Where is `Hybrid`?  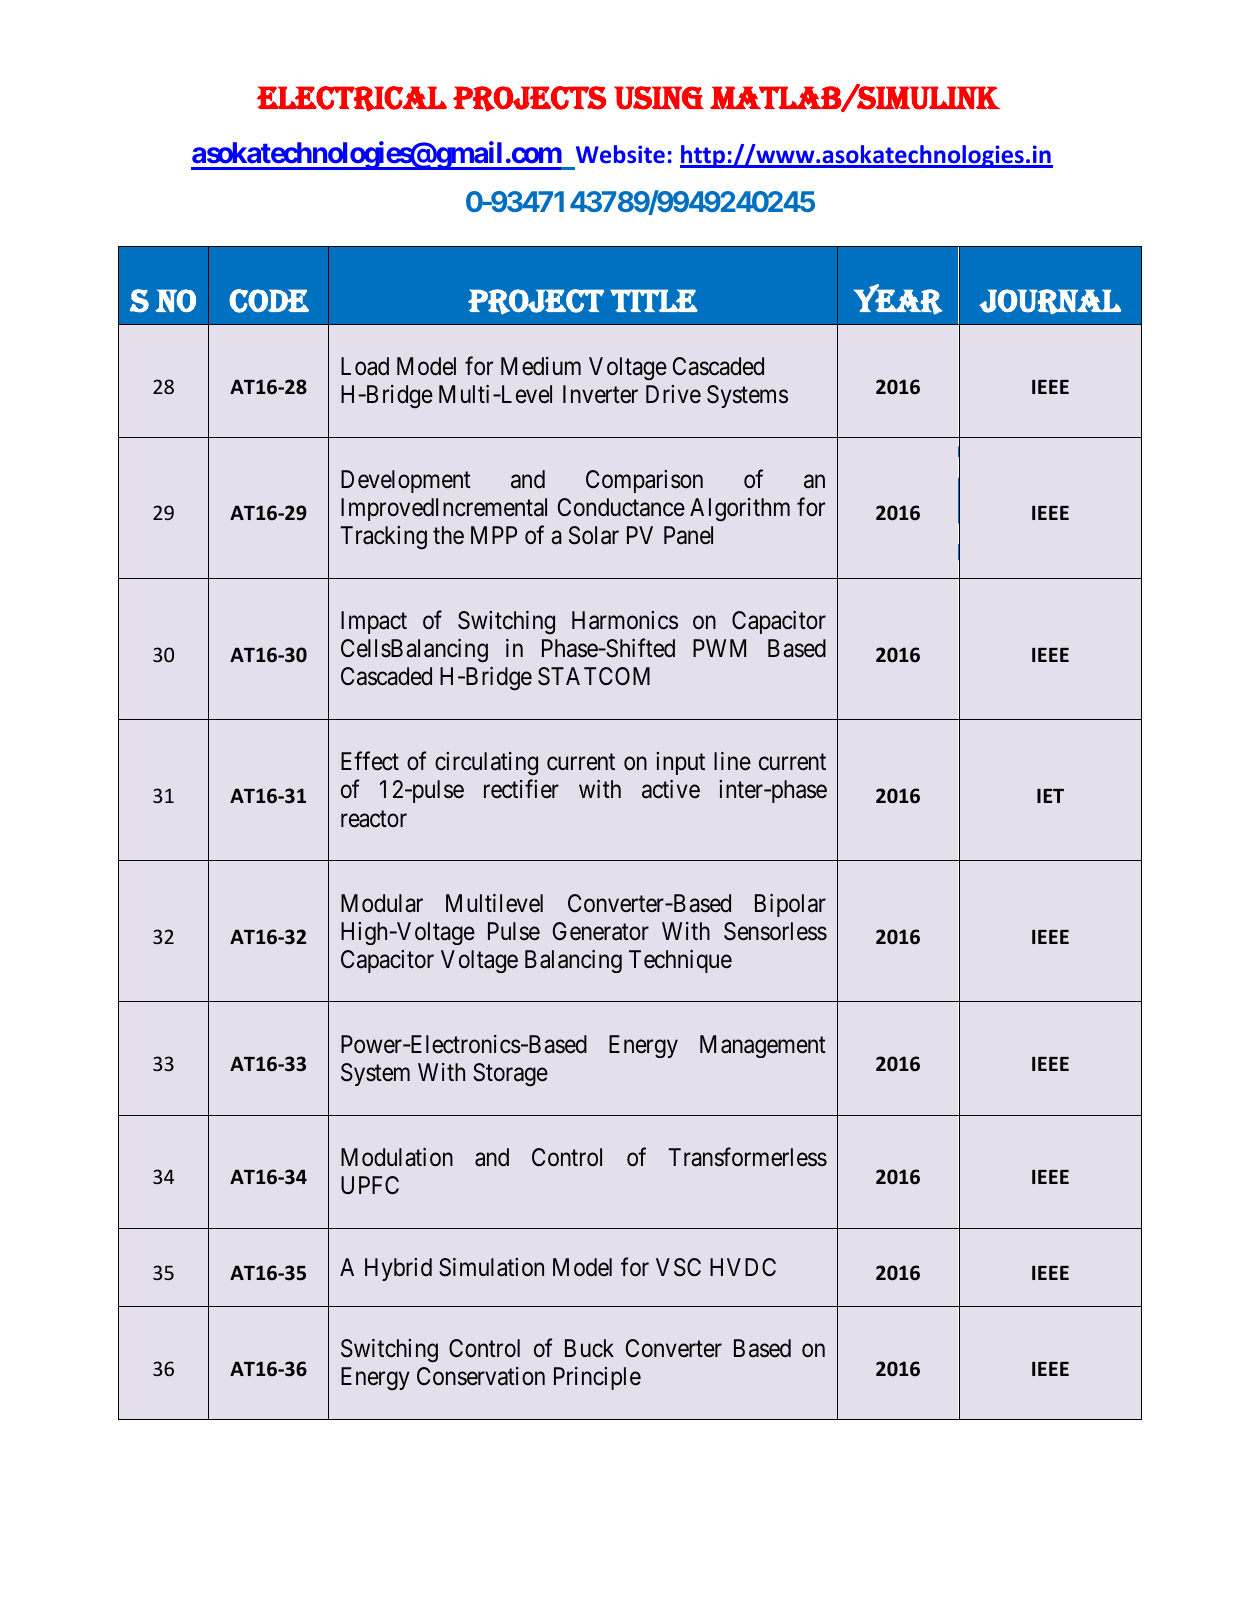 Hybrid is located at coordinates (398, 1269).
